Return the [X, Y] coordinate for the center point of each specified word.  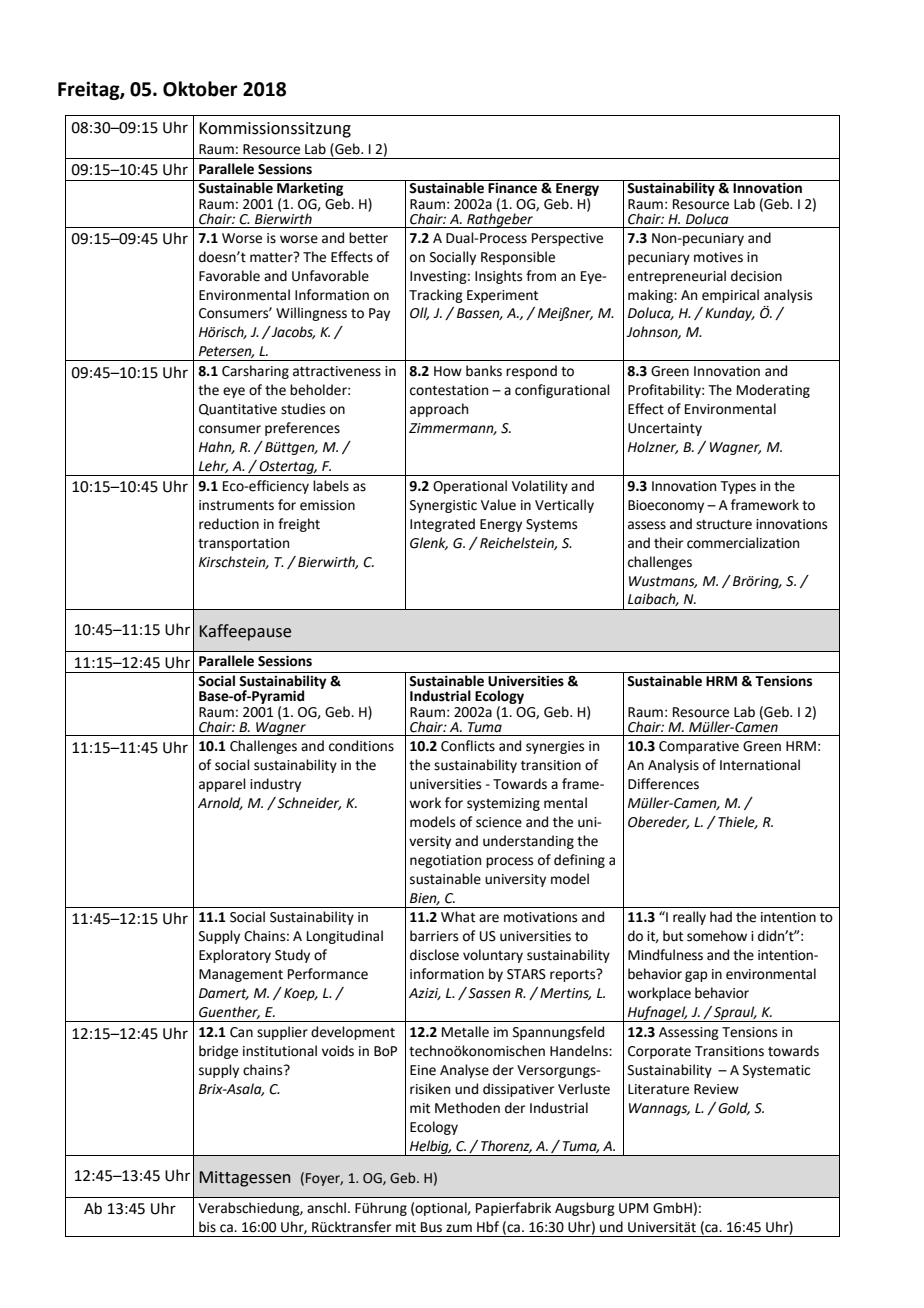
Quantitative [238, 410]
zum [459, 1228]
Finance [513, 187]
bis [207, 1227]
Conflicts [468, 746]
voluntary [493, 956]
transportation [243, 544]
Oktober [200, 89]
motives [718, 257]
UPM [633, 1208]
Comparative [699, 747]
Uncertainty [665, 429]
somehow [717, 936]
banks [484, 371]
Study [292, 956]
